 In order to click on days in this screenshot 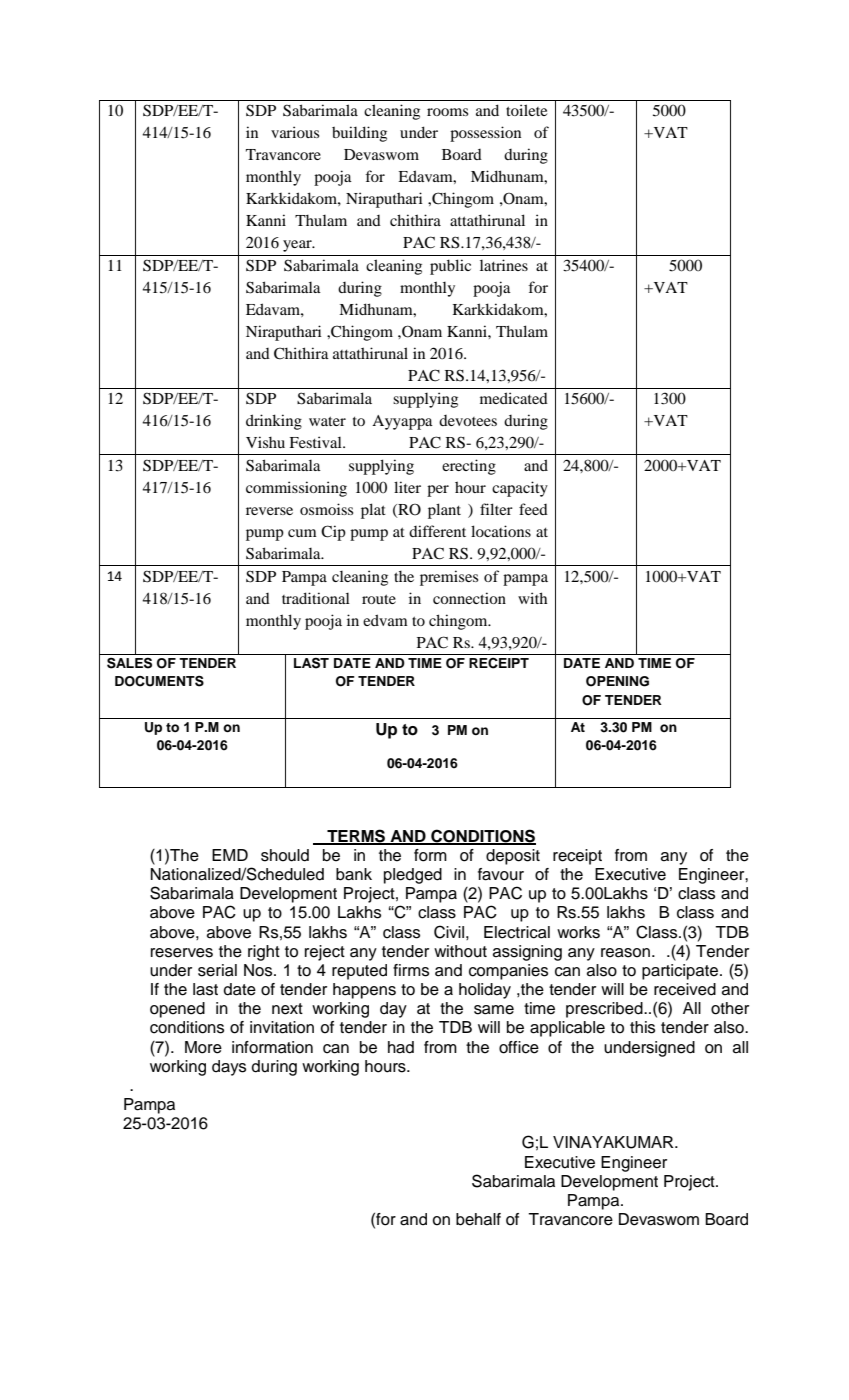, I will do `click(229, 1068)`.
